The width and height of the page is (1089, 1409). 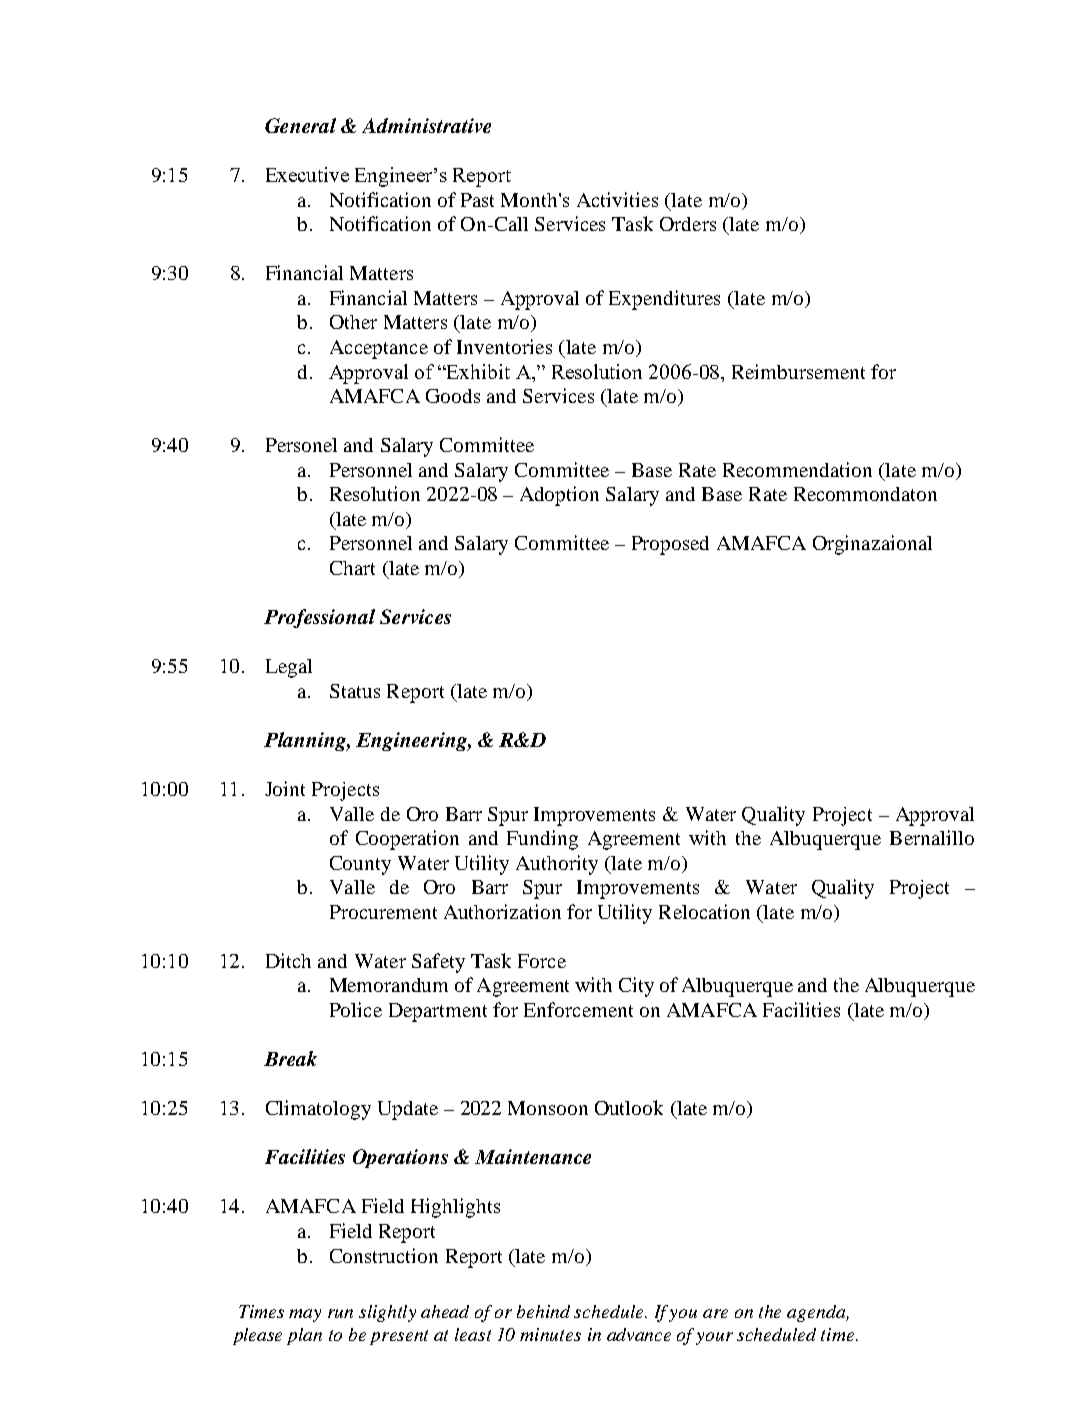 What do you see at coordinates (704, 911) in the page?
I see `Relocation` at bounding box center [704, 911].
